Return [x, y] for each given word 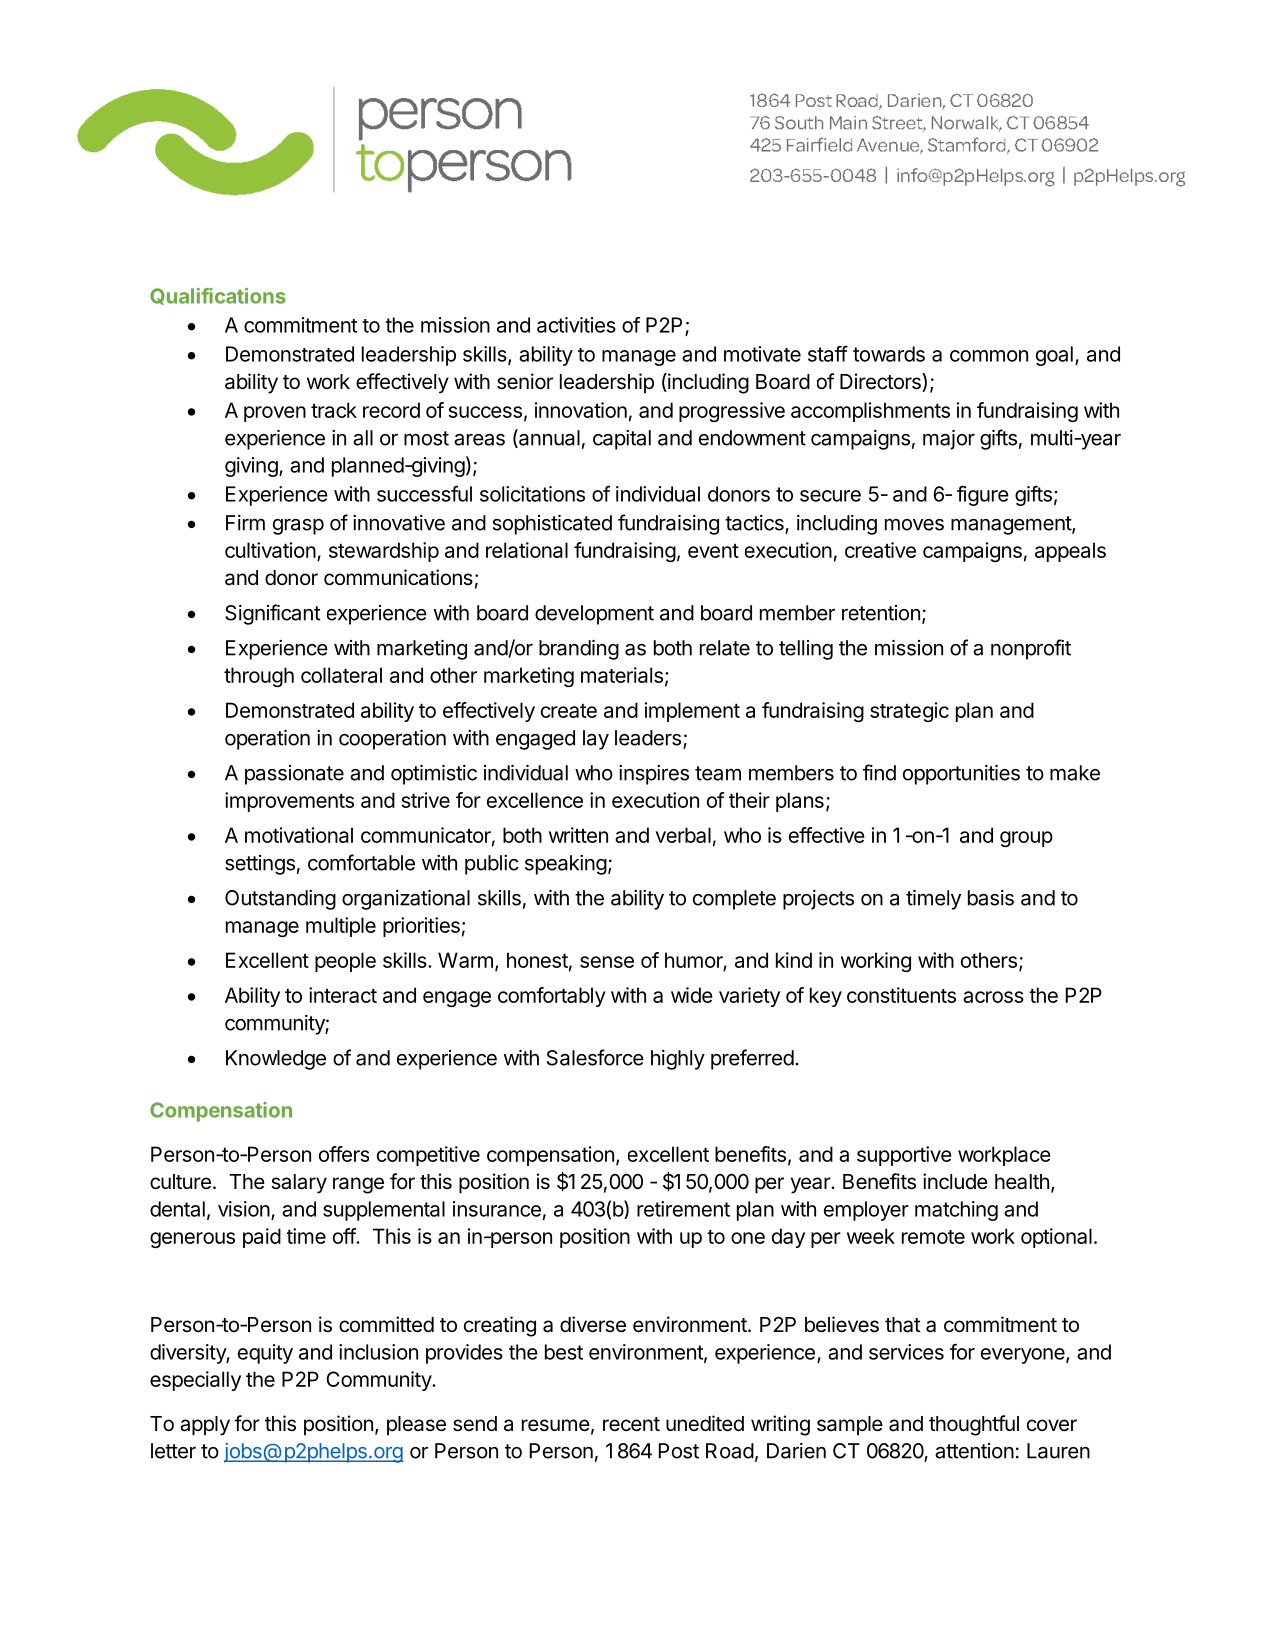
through [259, 677]
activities [576, 325]
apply [205, 1426]
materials [622, 675]
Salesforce [595, 1057]
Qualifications [218, 296]
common [989, 356]
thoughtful [974, 1425]
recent [631, 1424]
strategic [909, 712]
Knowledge [276, 1060]
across [993, 997]
